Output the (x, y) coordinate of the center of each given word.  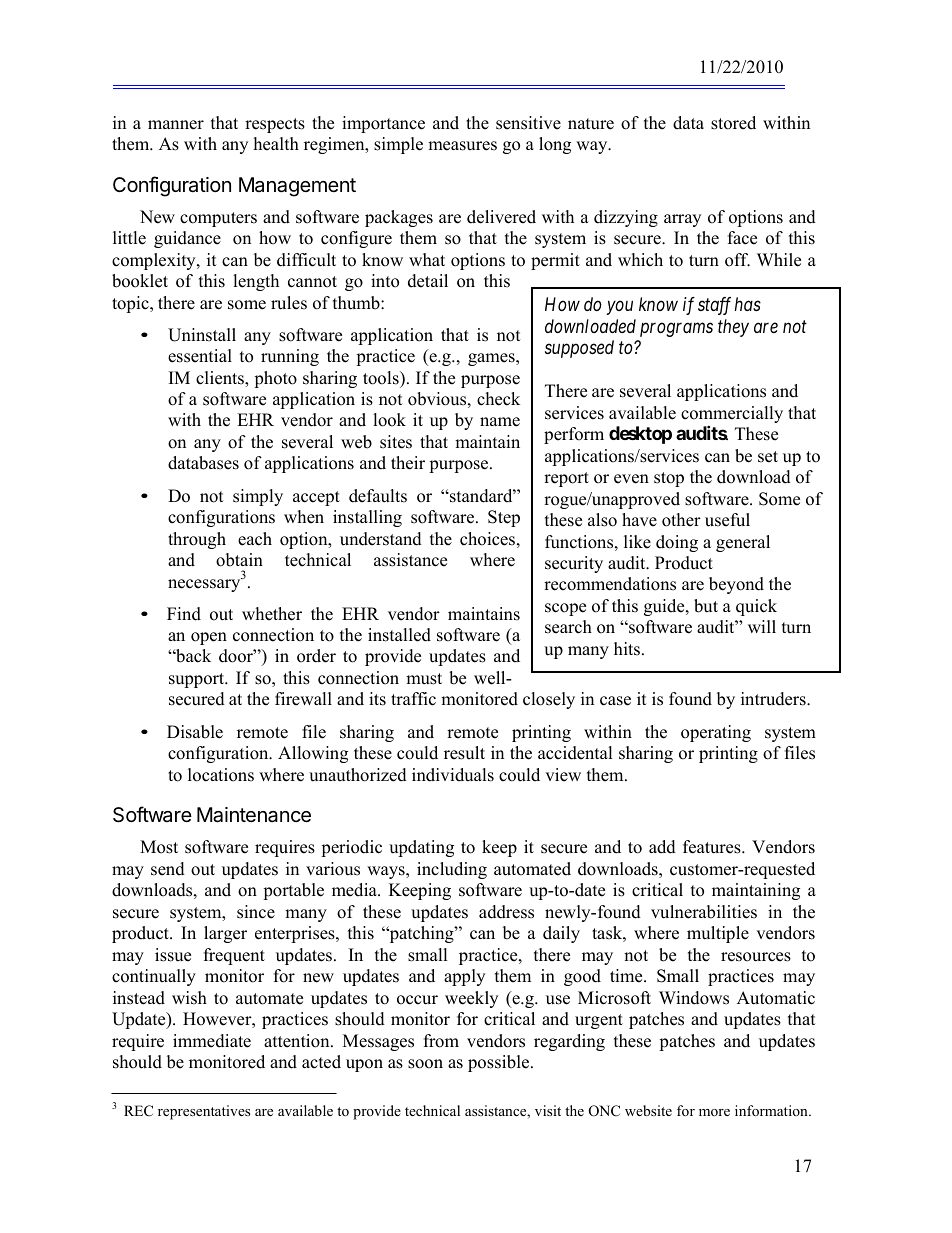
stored (733, 123)
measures (462, 146)
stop (669, 479)
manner (176, 125)
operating (716, 733)
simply (258, 497)
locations (221, 775)
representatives (204, 1112)
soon (425, 1064)
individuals (453, 775)
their (408, 463)
